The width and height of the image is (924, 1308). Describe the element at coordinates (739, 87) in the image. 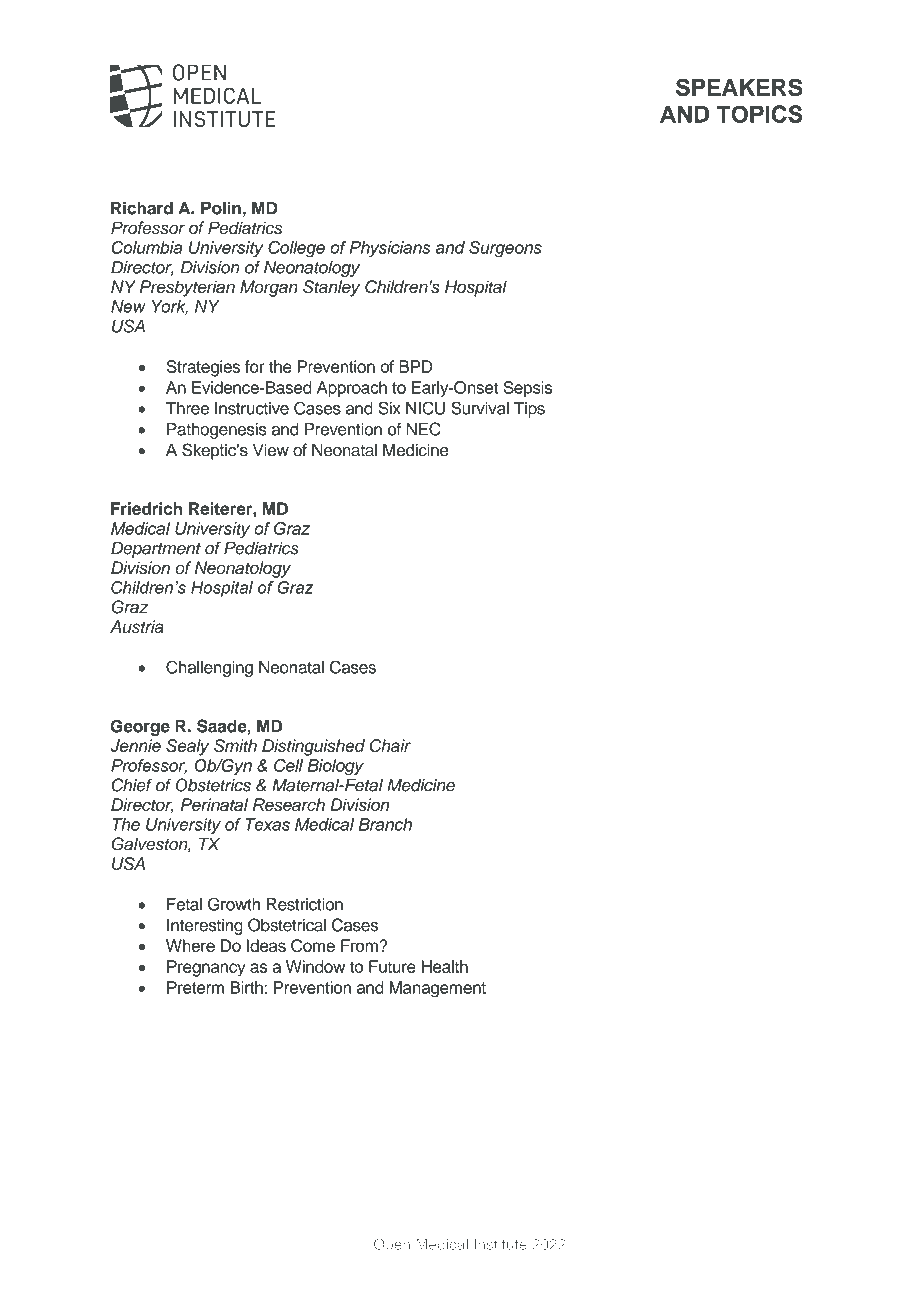

I see `SPEAKERS` at that location.
